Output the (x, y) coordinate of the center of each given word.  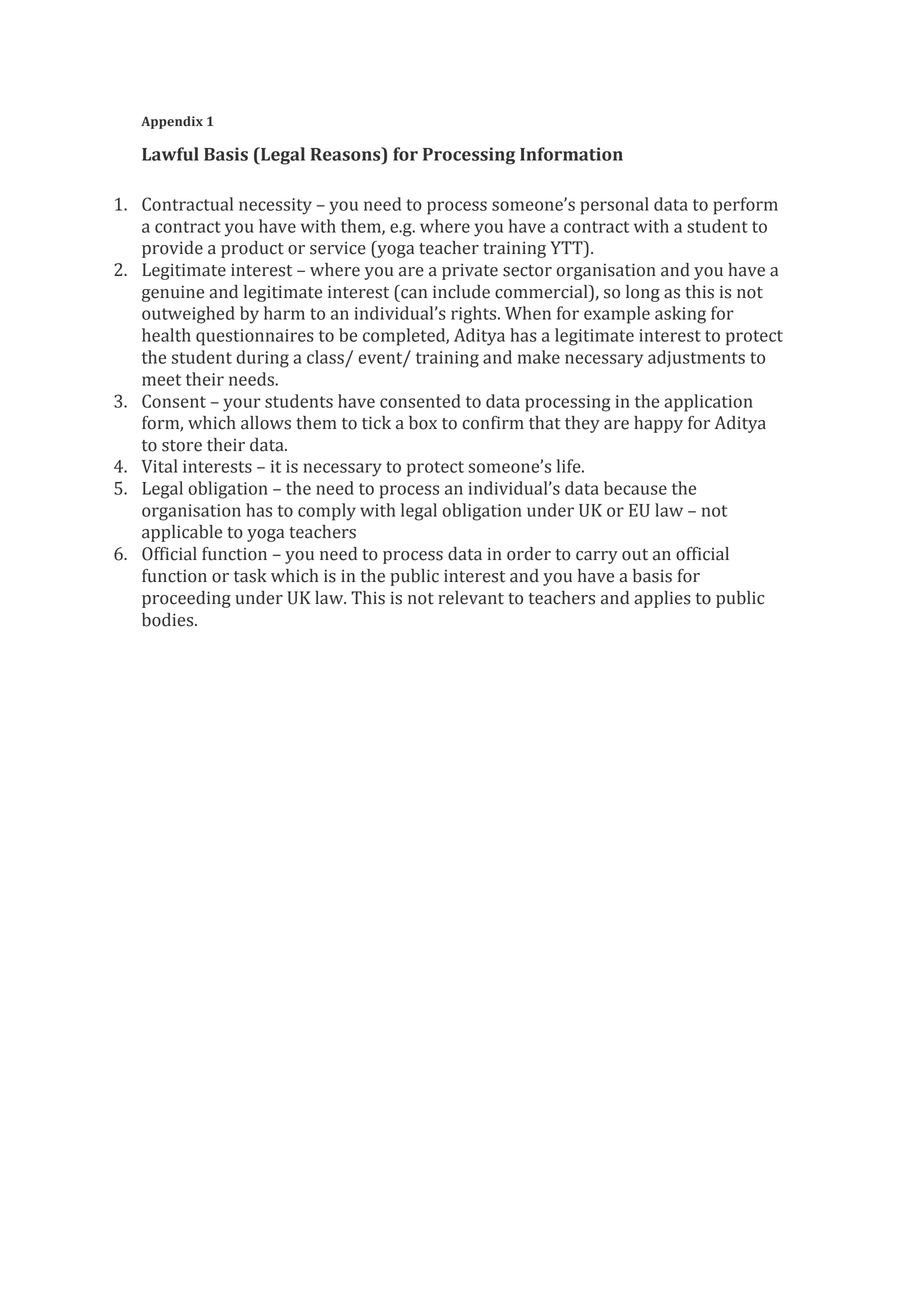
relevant (471, 598)
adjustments (696, 358)
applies (662, 599)
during (262, 359)
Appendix (172, 122)
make (539, 357)
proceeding (186, 599)
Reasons (347, 154)
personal (614, 206)
